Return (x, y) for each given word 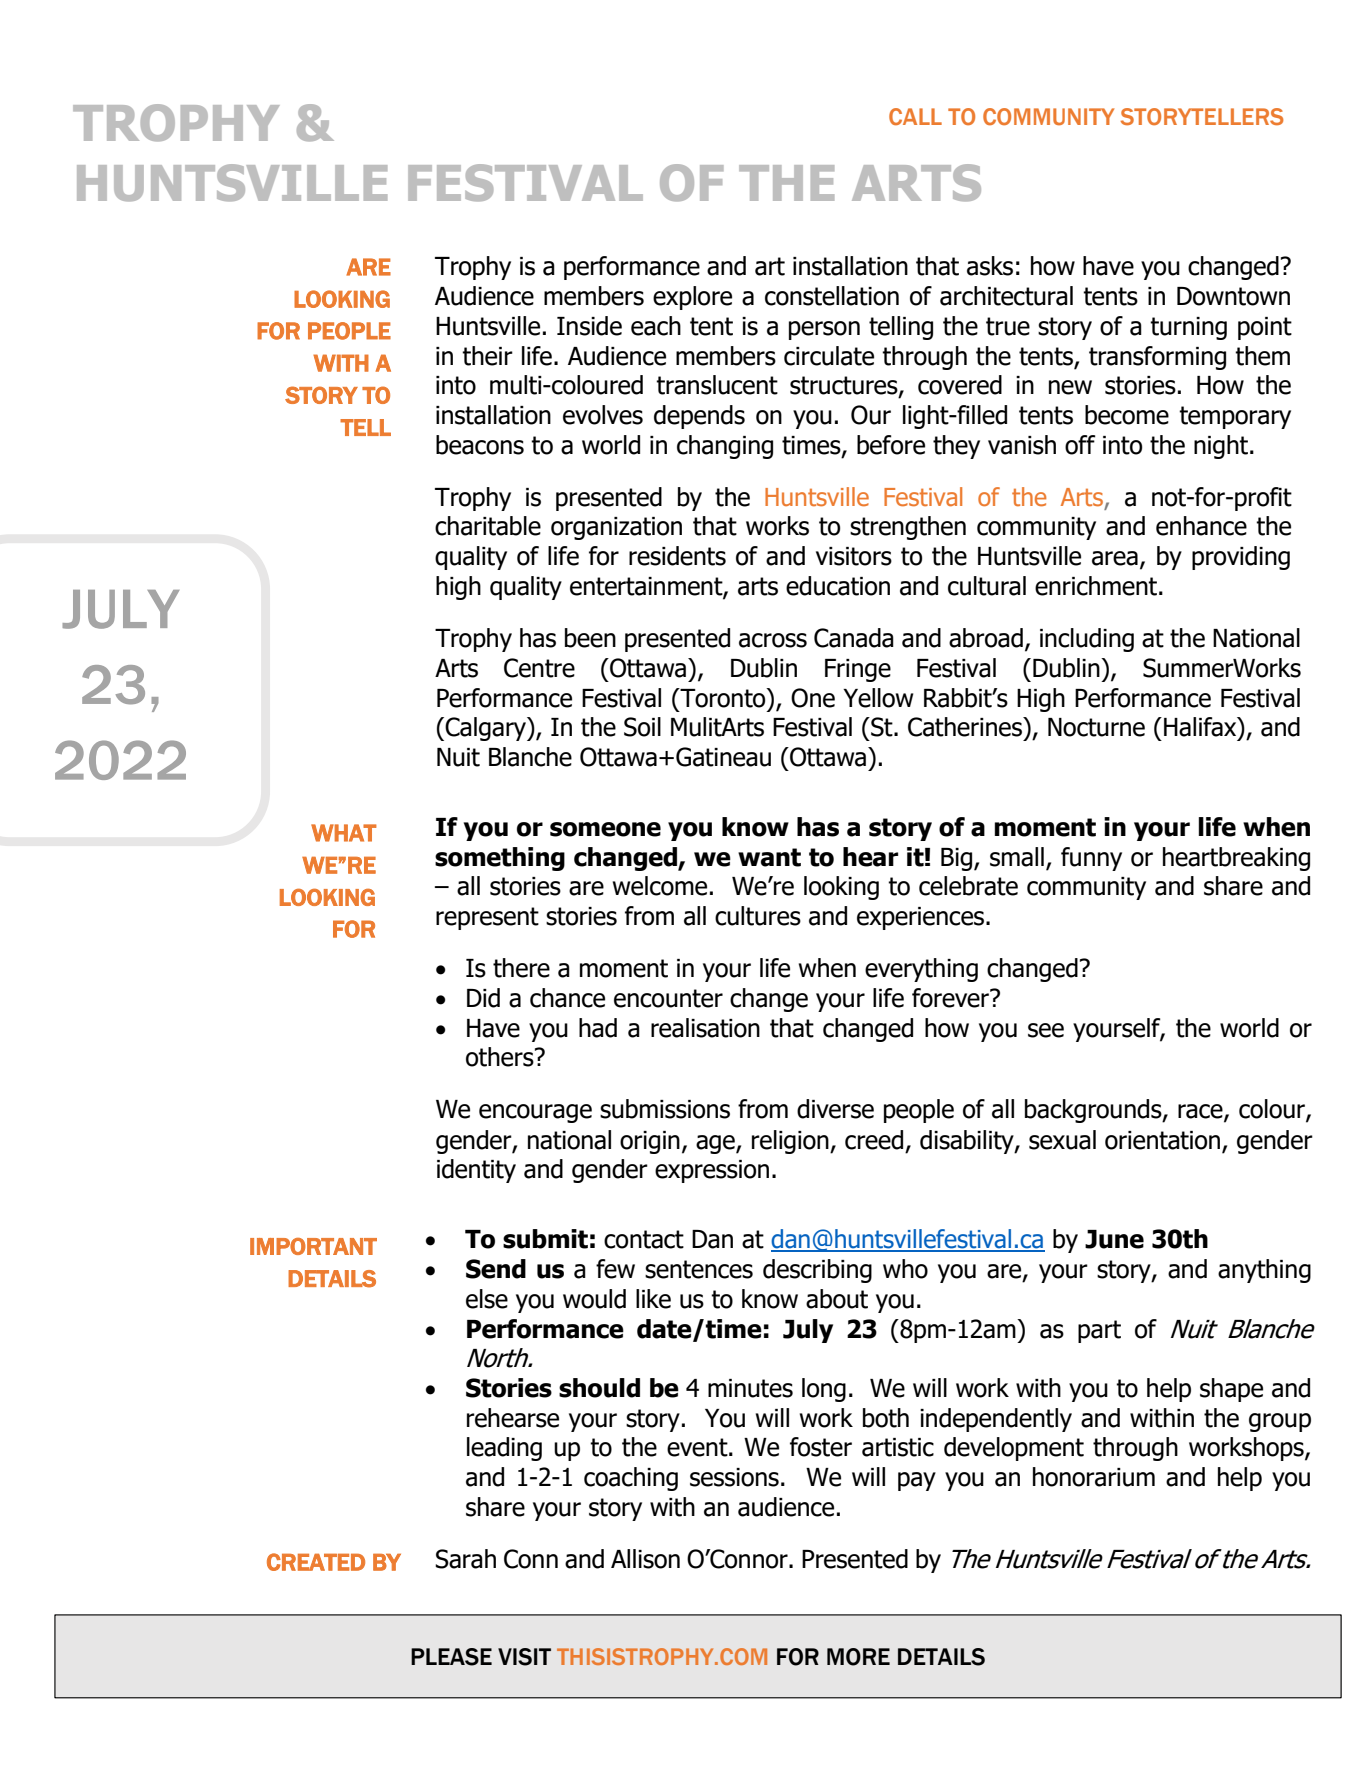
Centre (539, 668)
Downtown (1233, 296)
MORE (858, 1657)
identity (476, 1171)
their (487, 356)
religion (791, 1142)
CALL (915, 116)
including (1087, 640)
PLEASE (451, 1657)
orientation (1162, 1140)
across (773, 640)
